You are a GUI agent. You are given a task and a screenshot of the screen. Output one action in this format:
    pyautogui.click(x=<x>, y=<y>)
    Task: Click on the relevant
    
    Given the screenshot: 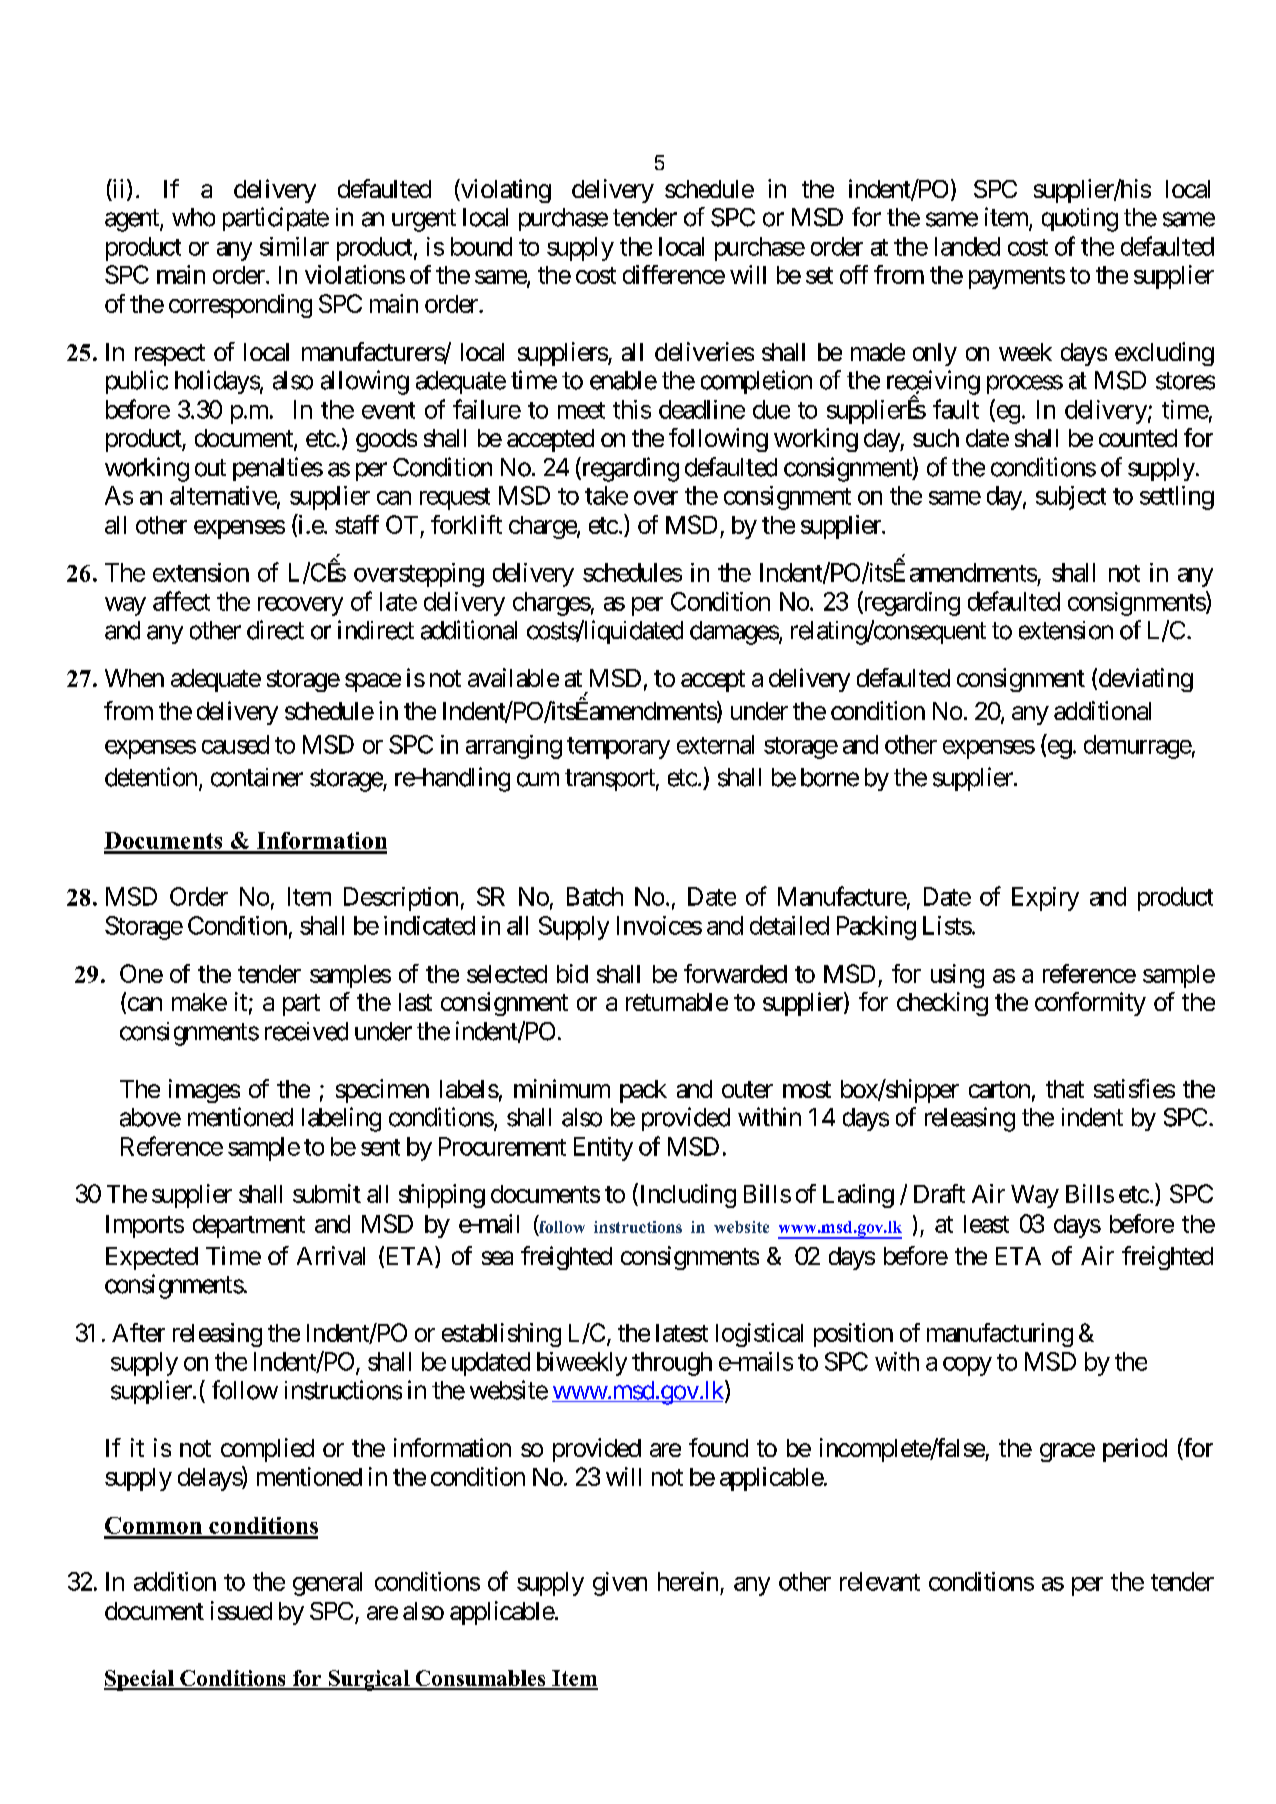 What is the action you would take?
    pyautogui.click(x=880, y=1581)
